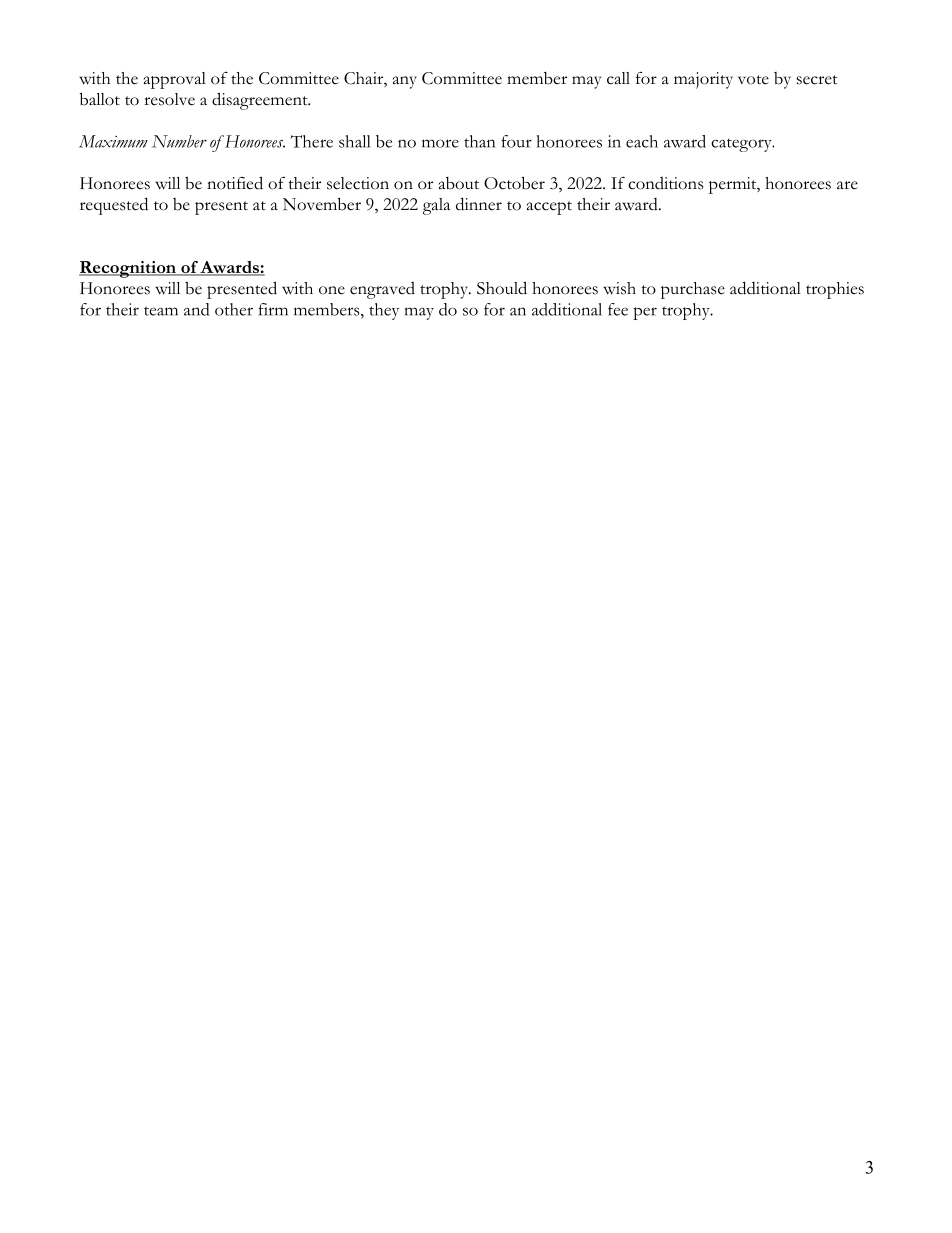 The width and height of the screenshot is (952, 1233). What do you see at coordinates (479, 141) in the screenshot?
I see `than` at bounding box center [479, 141].
